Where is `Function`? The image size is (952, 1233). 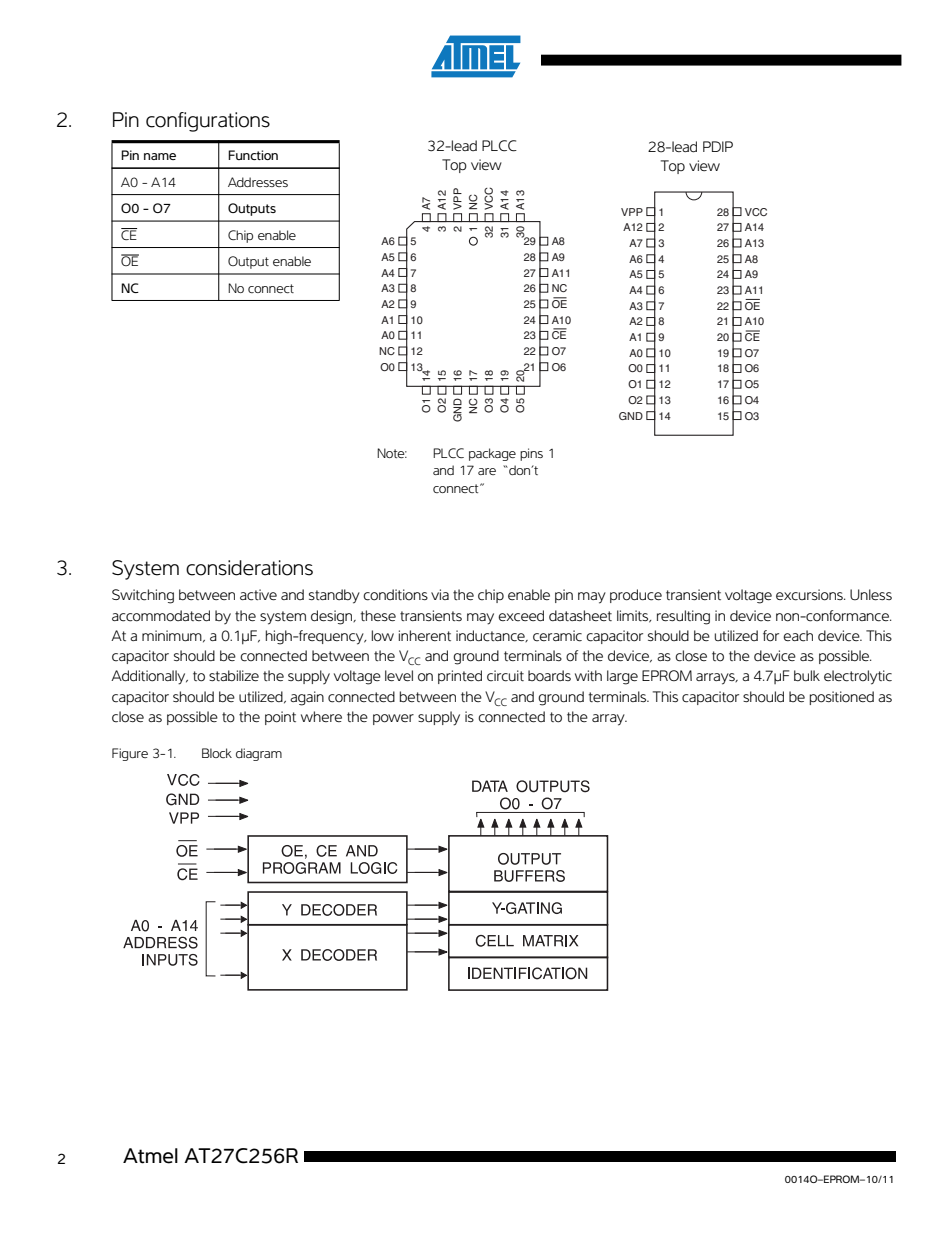 Function is located at coordinates (253, 155).
